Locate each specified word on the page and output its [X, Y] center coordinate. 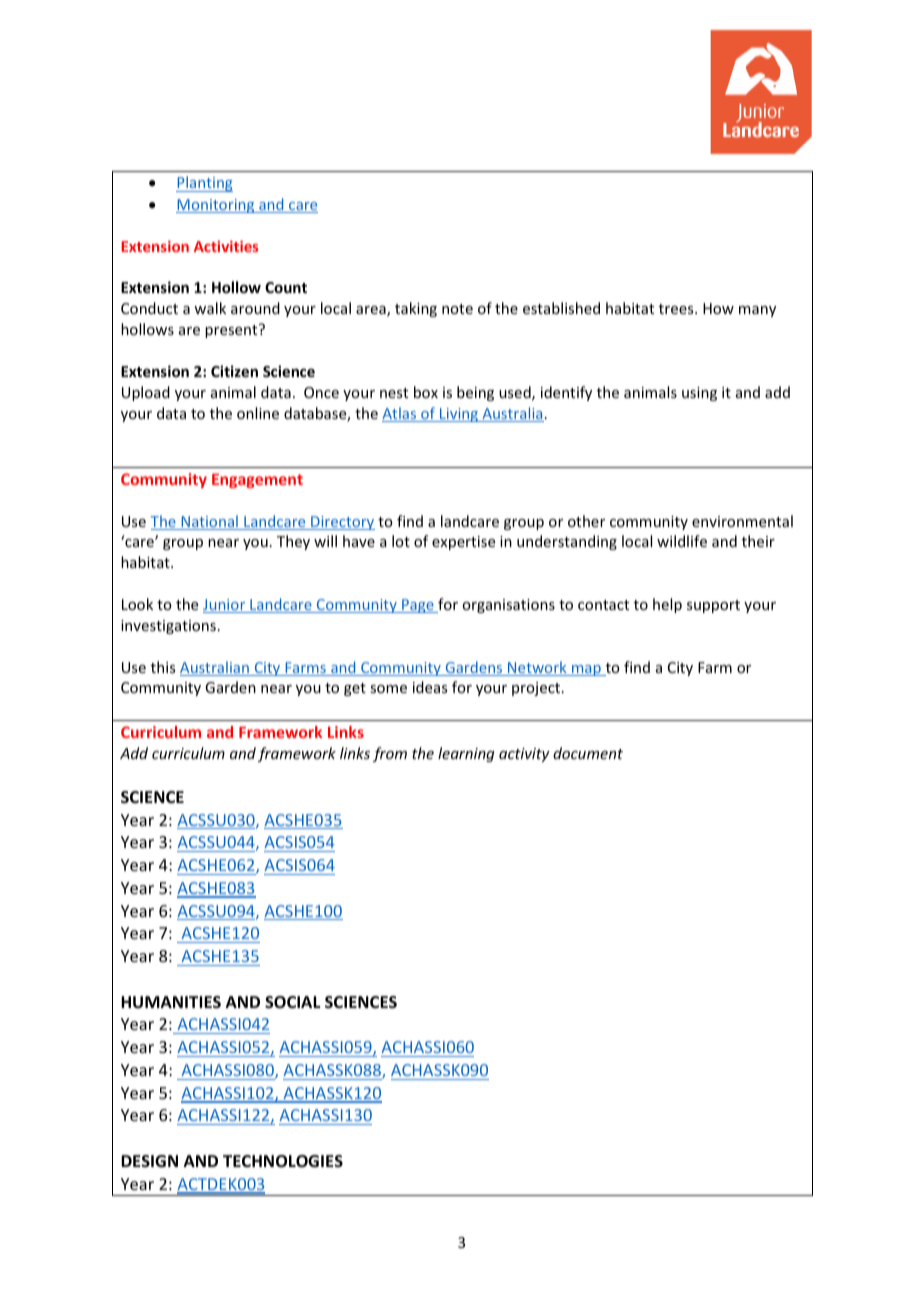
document [588, 753]
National [209, 522]
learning [466, 754]
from [390, 754]
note [457, 309]
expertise [463, 543]
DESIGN [149, 1161]
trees [677, 309]
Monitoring [216, 206]
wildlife [682, 541]
